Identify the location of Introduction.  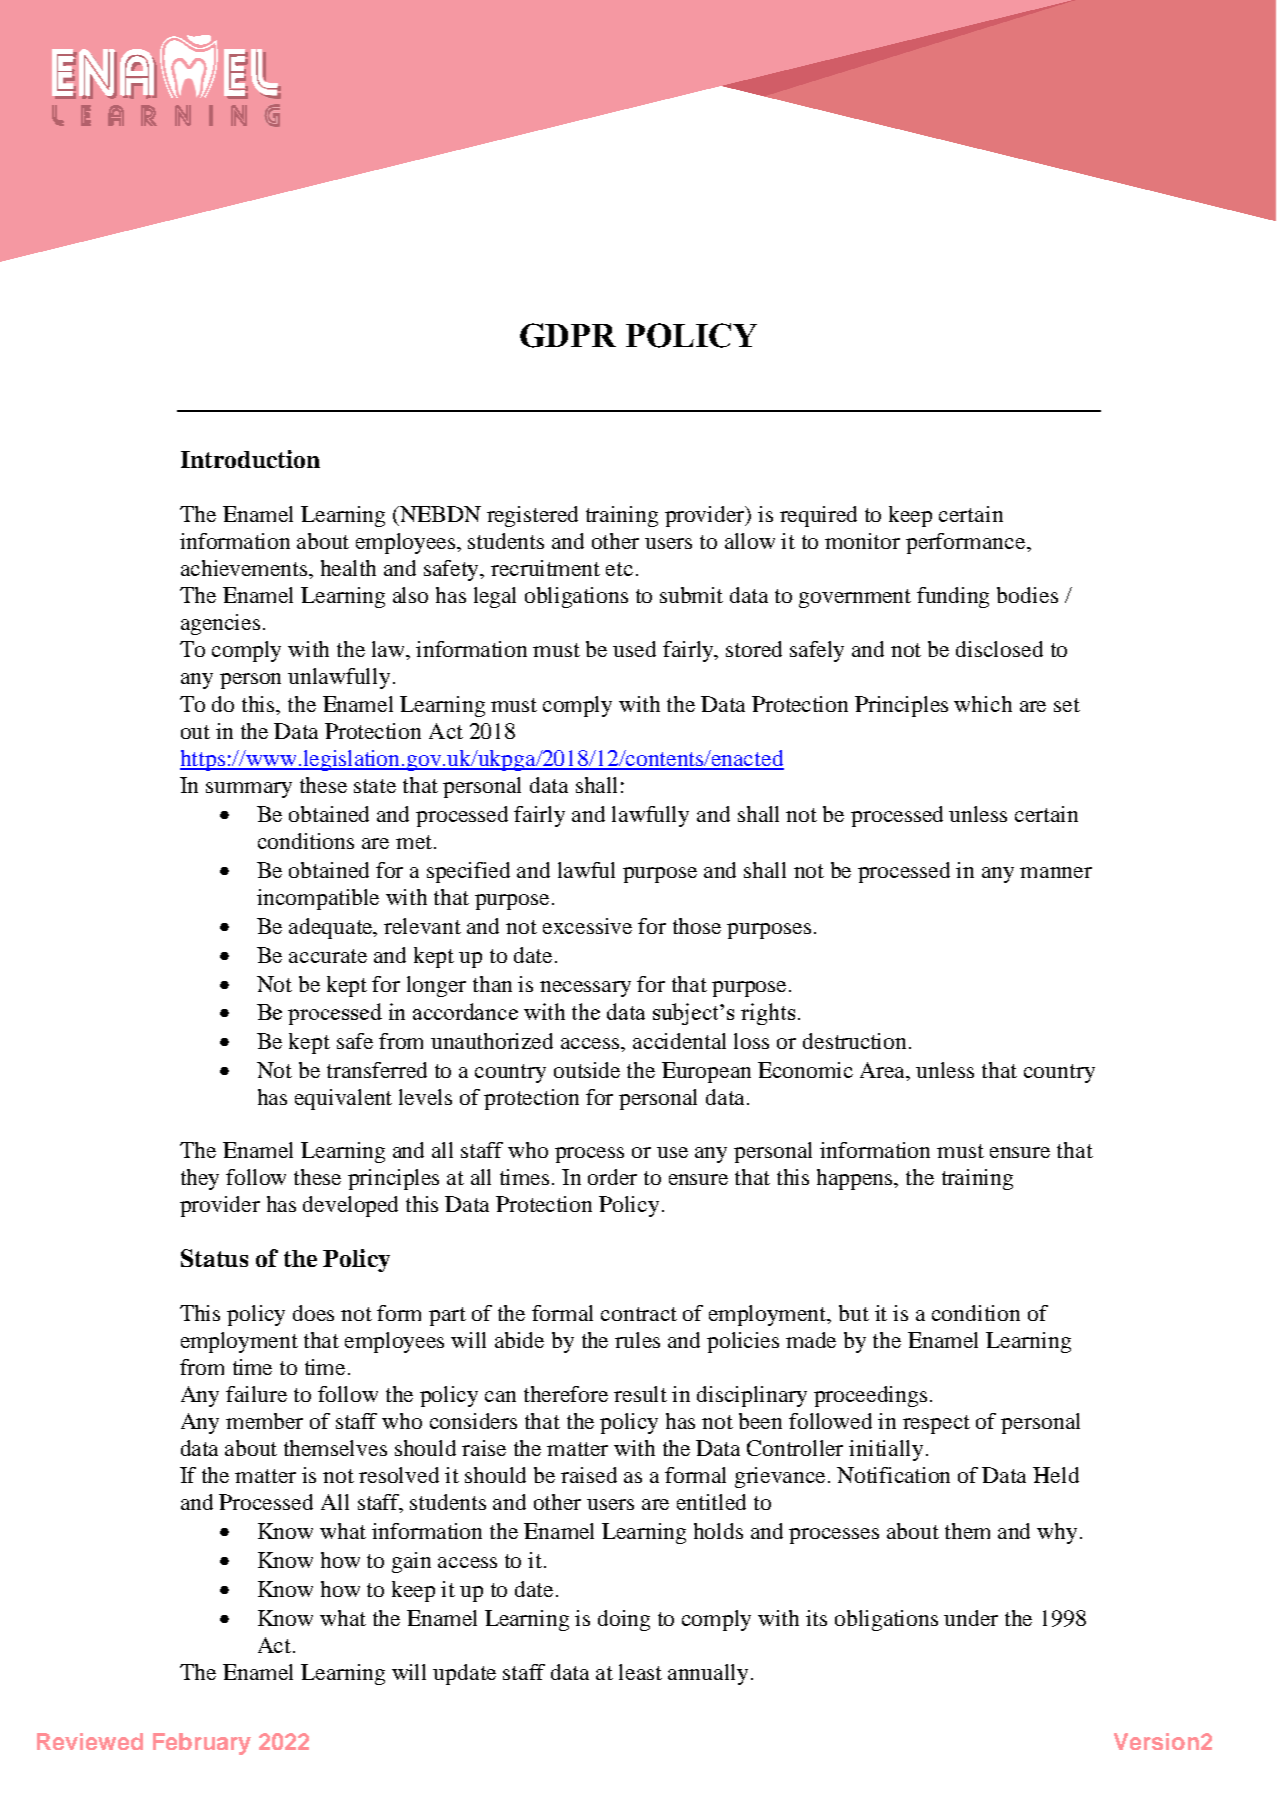
(250, 459).
